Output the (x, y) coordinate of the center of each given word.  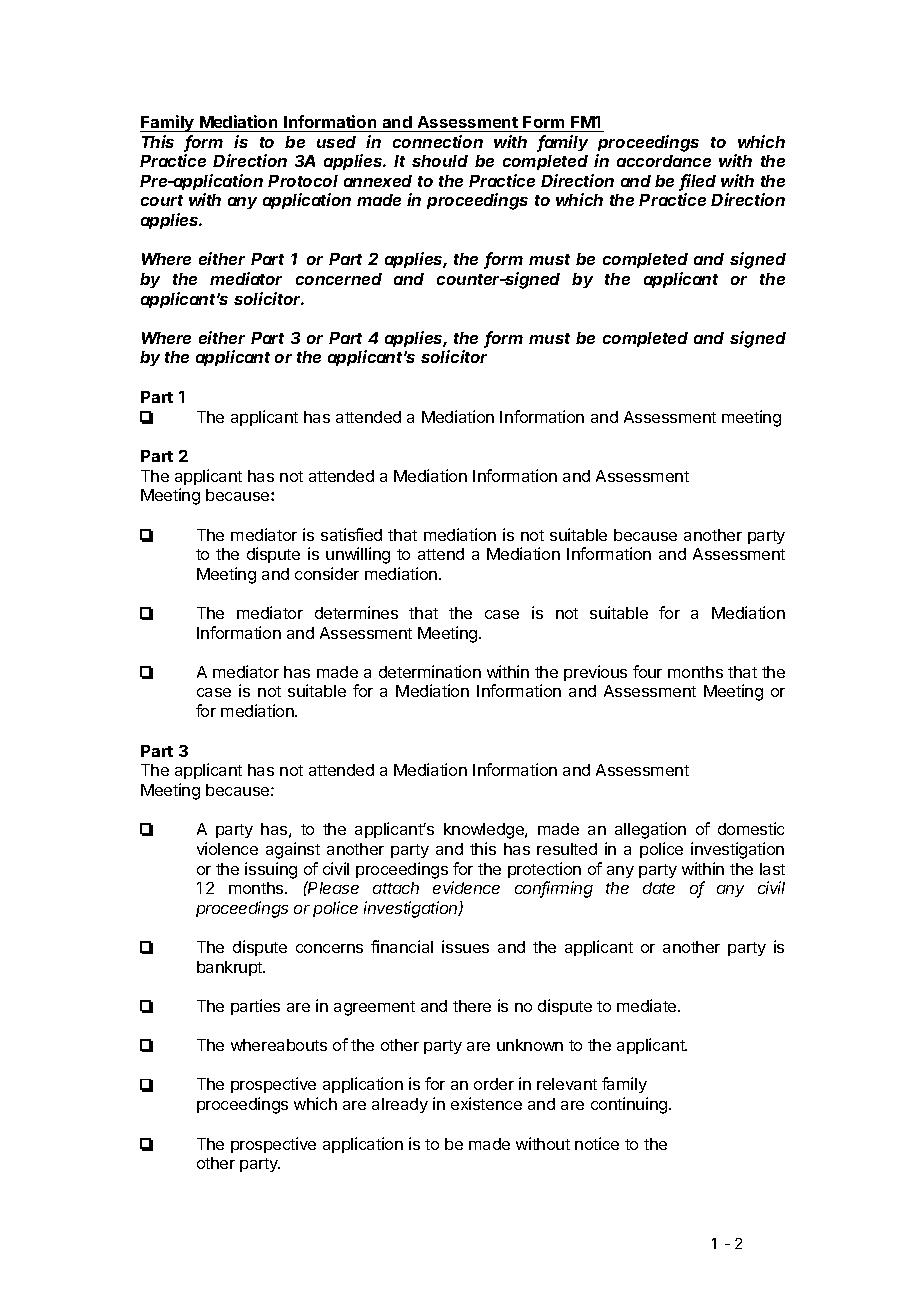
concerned (339, 279)
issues (465, 946)
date (659, 888)
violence (227, 848)
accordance (664, 161)
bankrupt (231, 968)
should (440, 161)
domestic (751, 828)
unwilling (358, 555)
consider (327, 573)
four (647, 671)
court (162, 200)
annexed (378, 181)
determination (430, 671)
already (400, 1105)
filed (698, 182)
